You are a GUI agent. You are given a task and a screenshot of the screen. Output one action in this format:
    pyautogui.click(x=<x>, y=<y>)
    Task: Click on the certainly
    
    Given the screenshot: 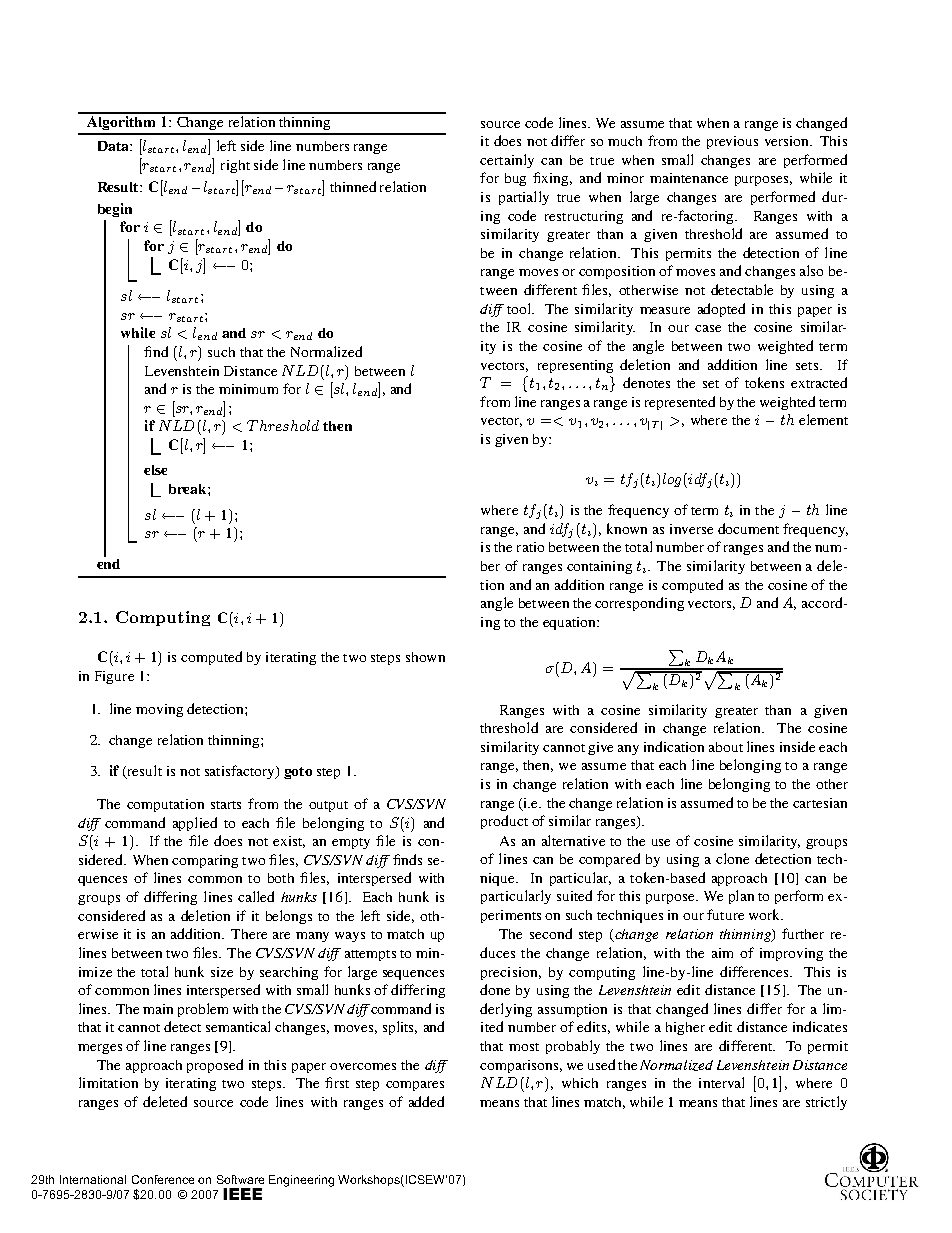 What is the action you would take?
    pyautogui.click(x=507, y=161)
